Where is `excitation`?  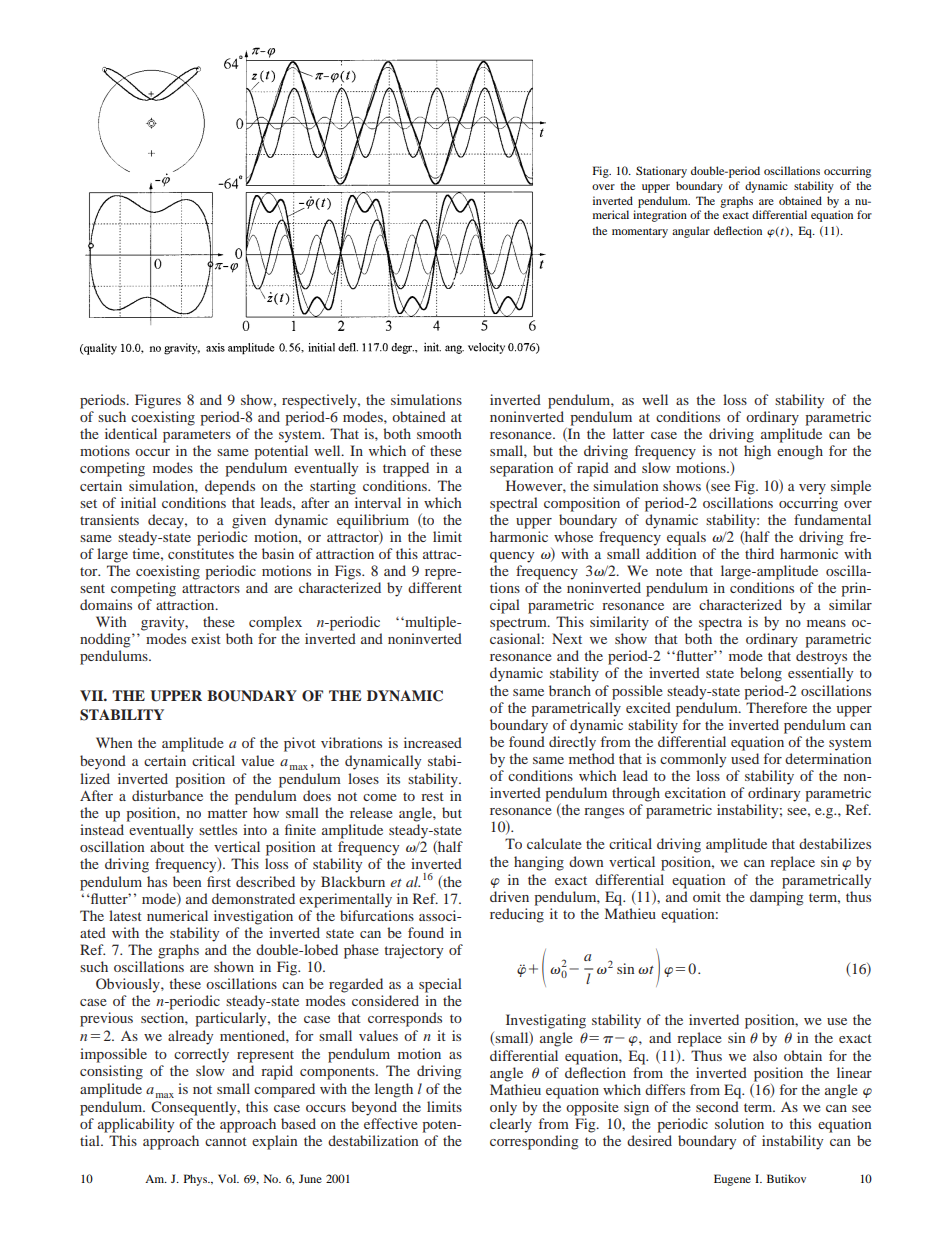
excitation is located at coordinates (695, 792).
